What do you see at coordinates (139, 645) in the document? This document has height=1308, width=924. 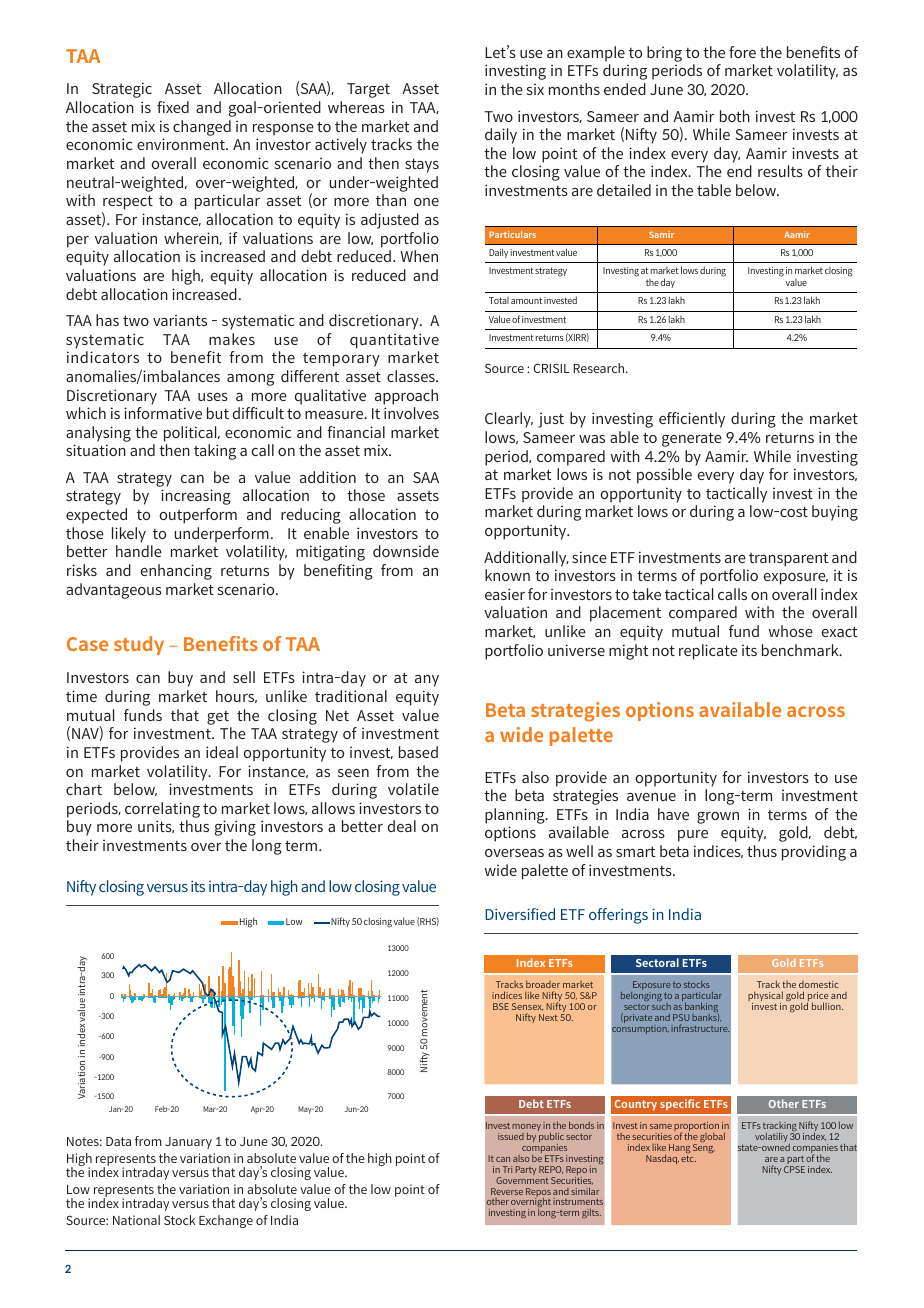 I see `study` at bounding box center [139, 645].
